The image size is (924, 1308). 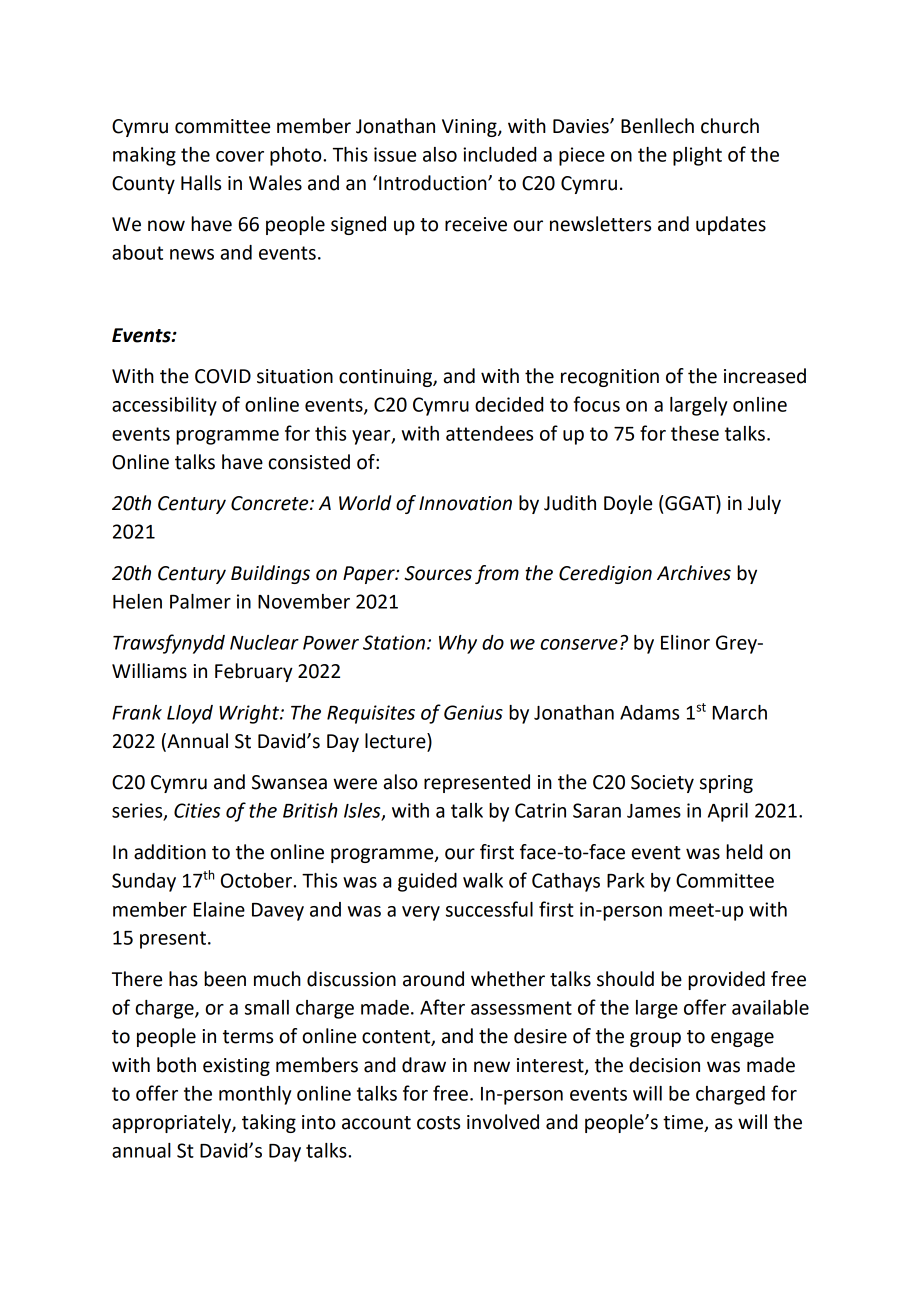 I want to click on Why, so click(x=458, y=644).
